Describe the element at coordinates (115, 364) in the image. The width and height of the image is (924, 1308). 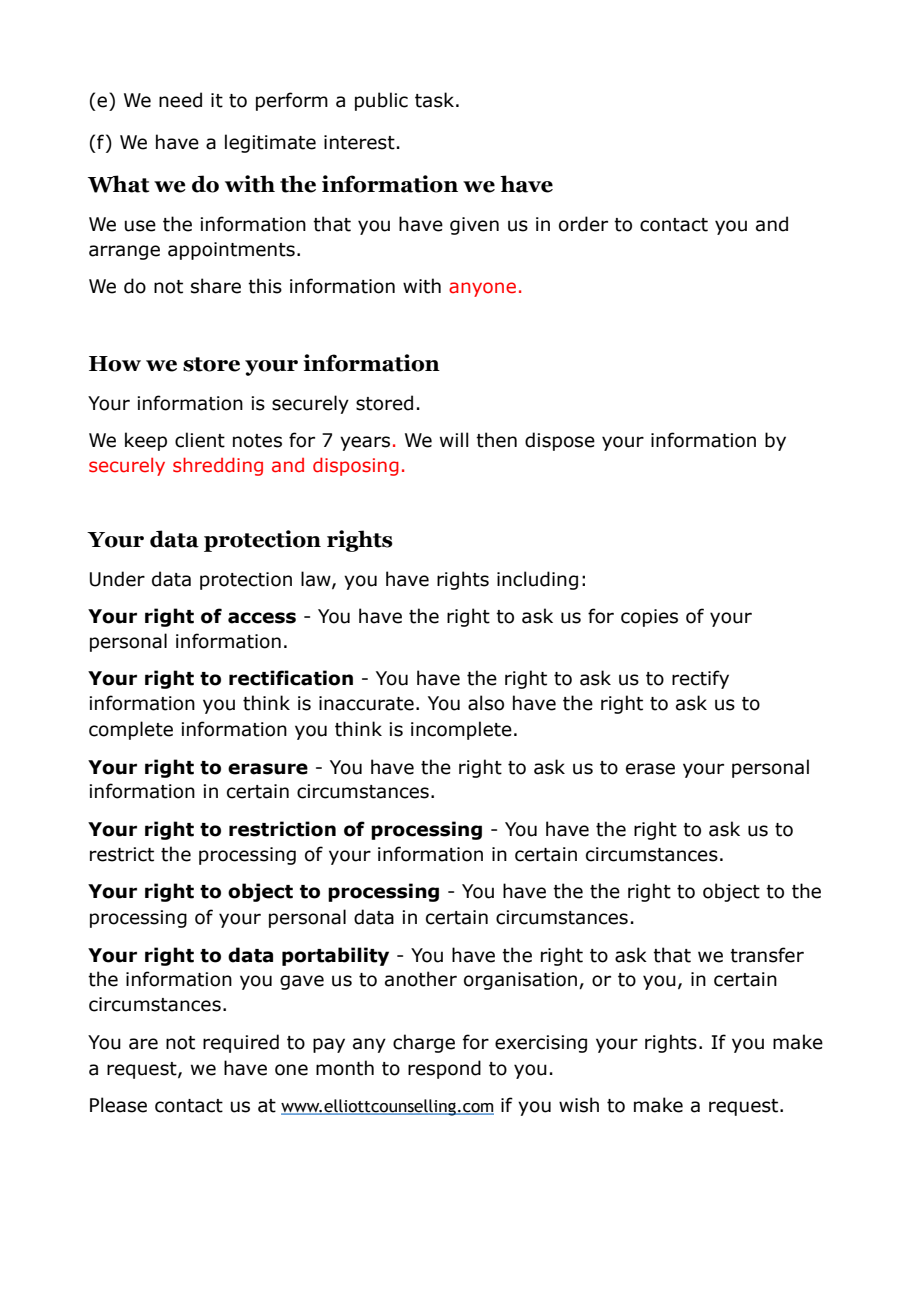
I see `How` at that location.
